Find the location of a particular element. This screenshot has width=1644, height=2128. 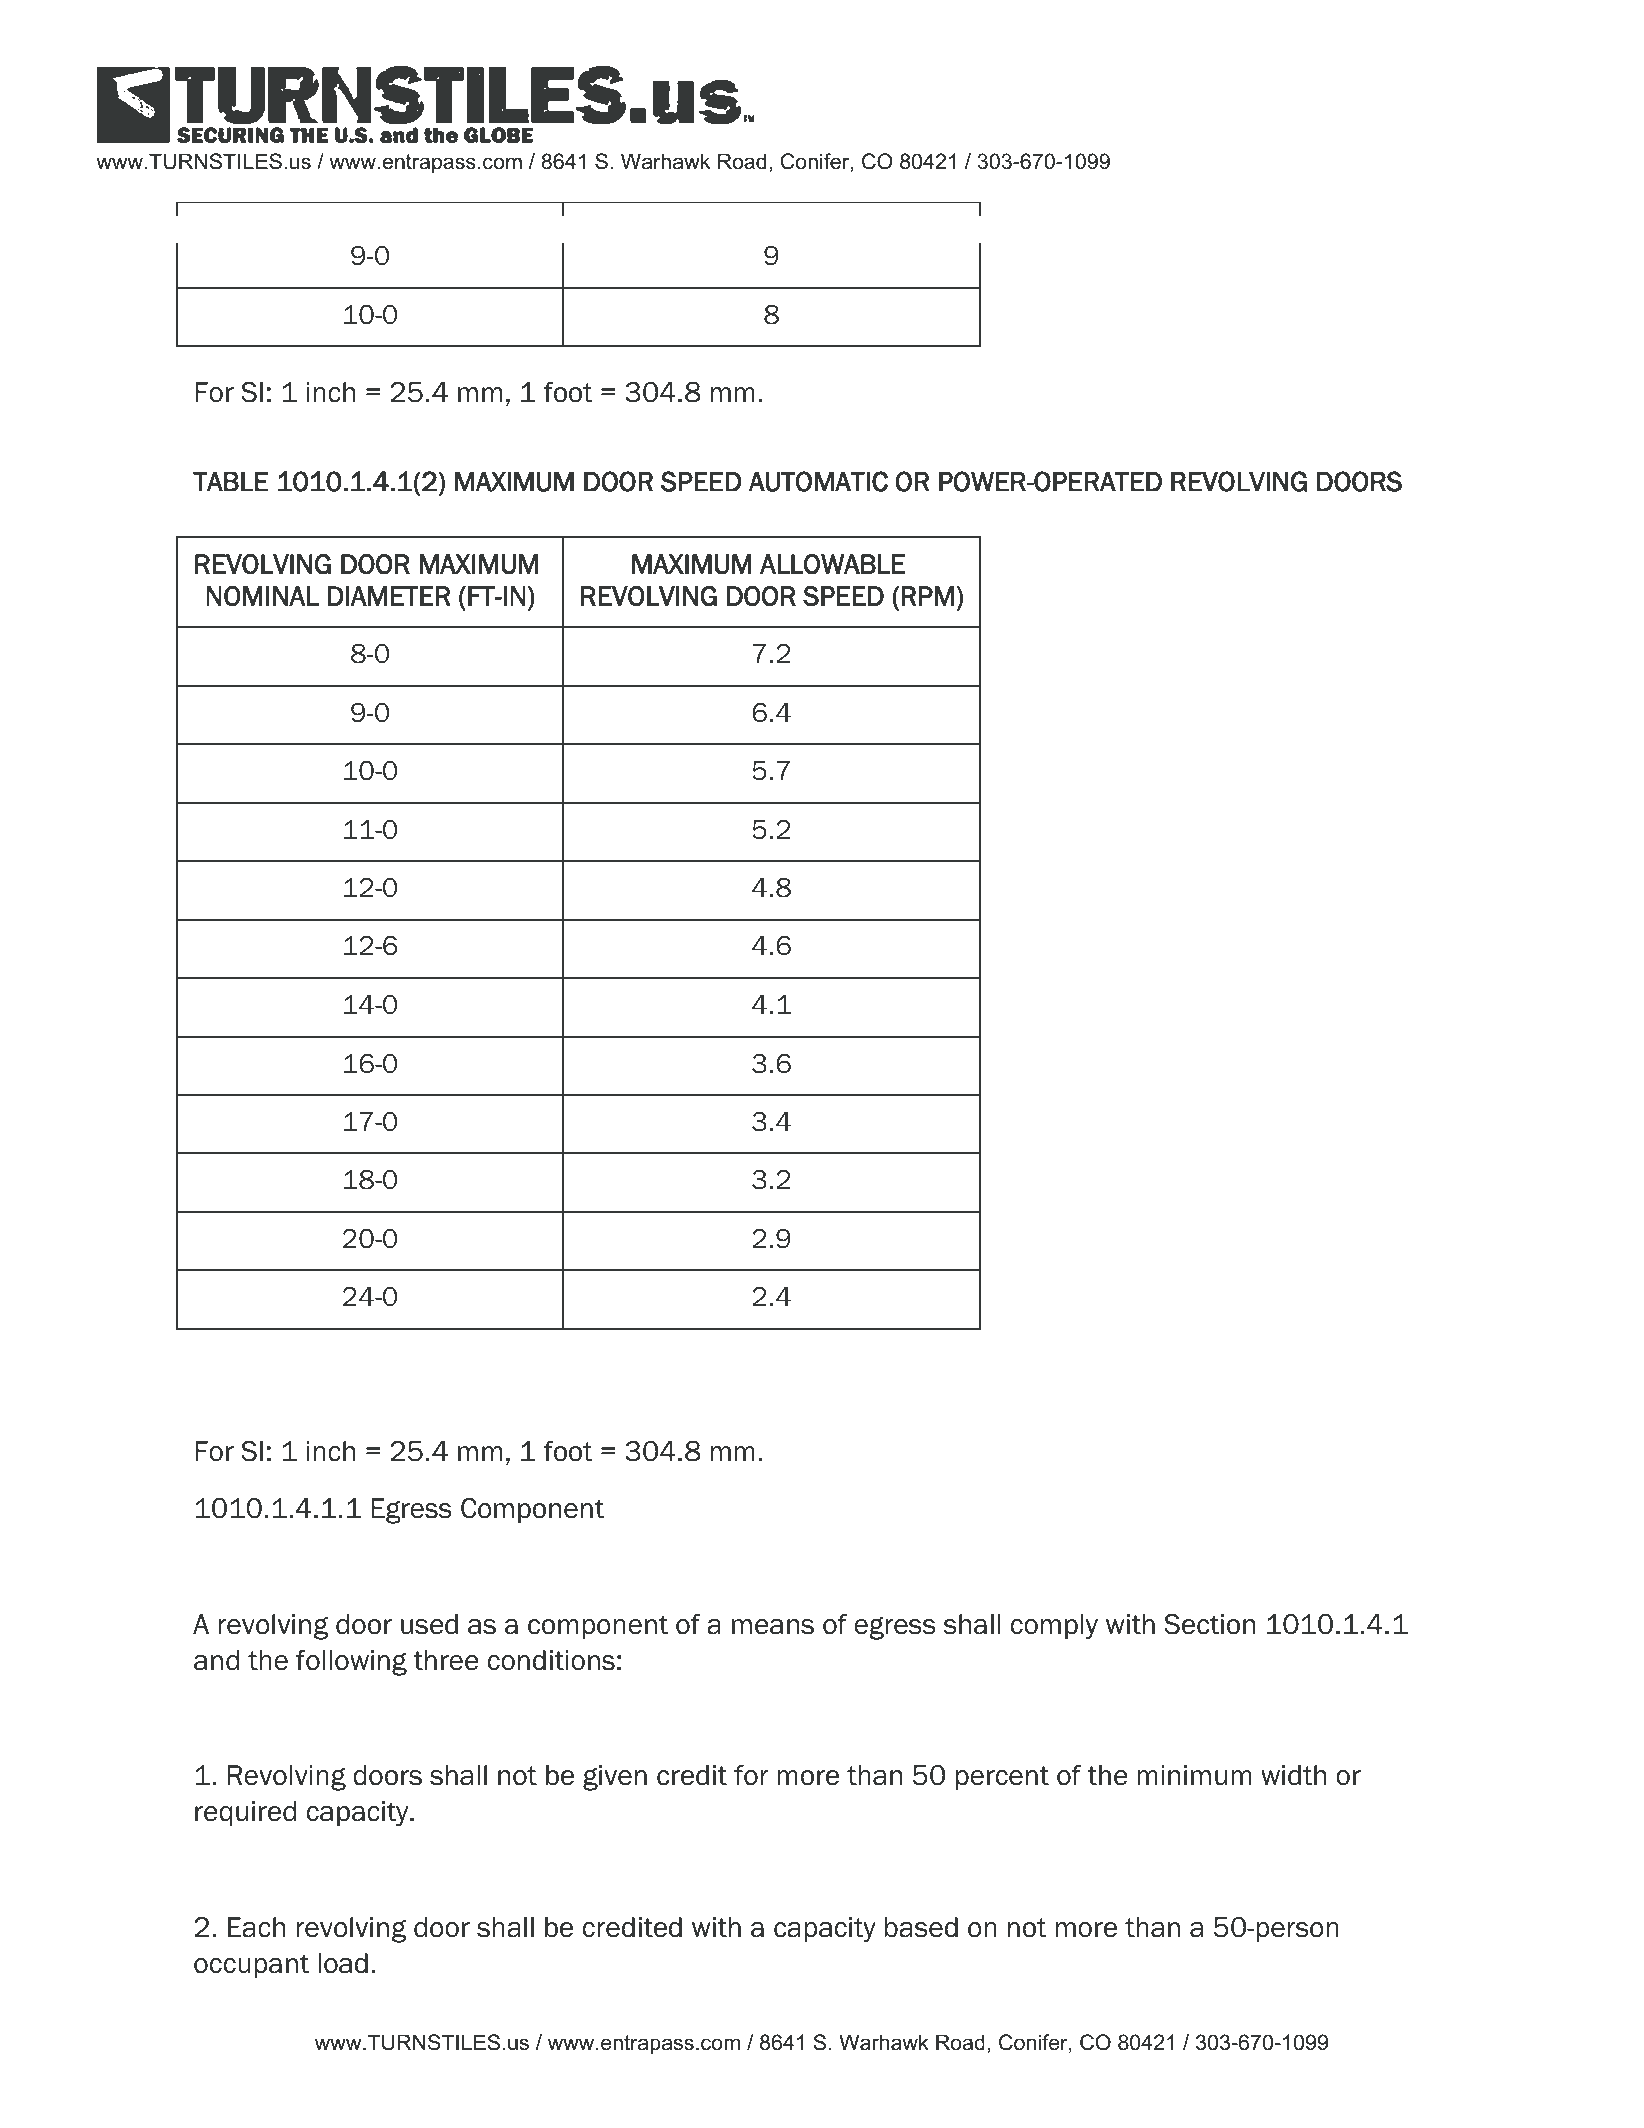

load is located at coordinates (343, 1963).
